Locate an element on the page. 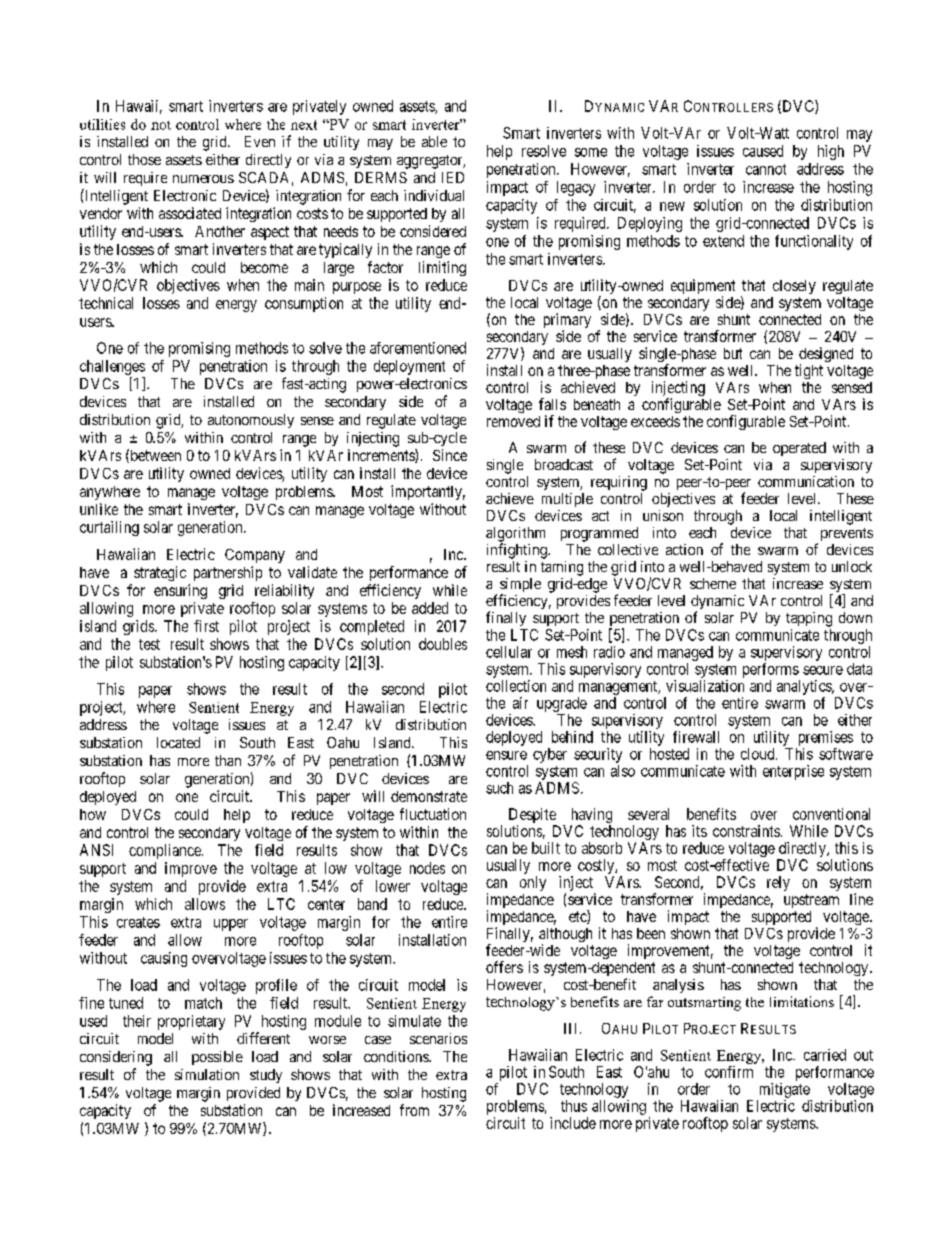 This image has width=952, height=1233. rely is located at coordinates (778, 883).
